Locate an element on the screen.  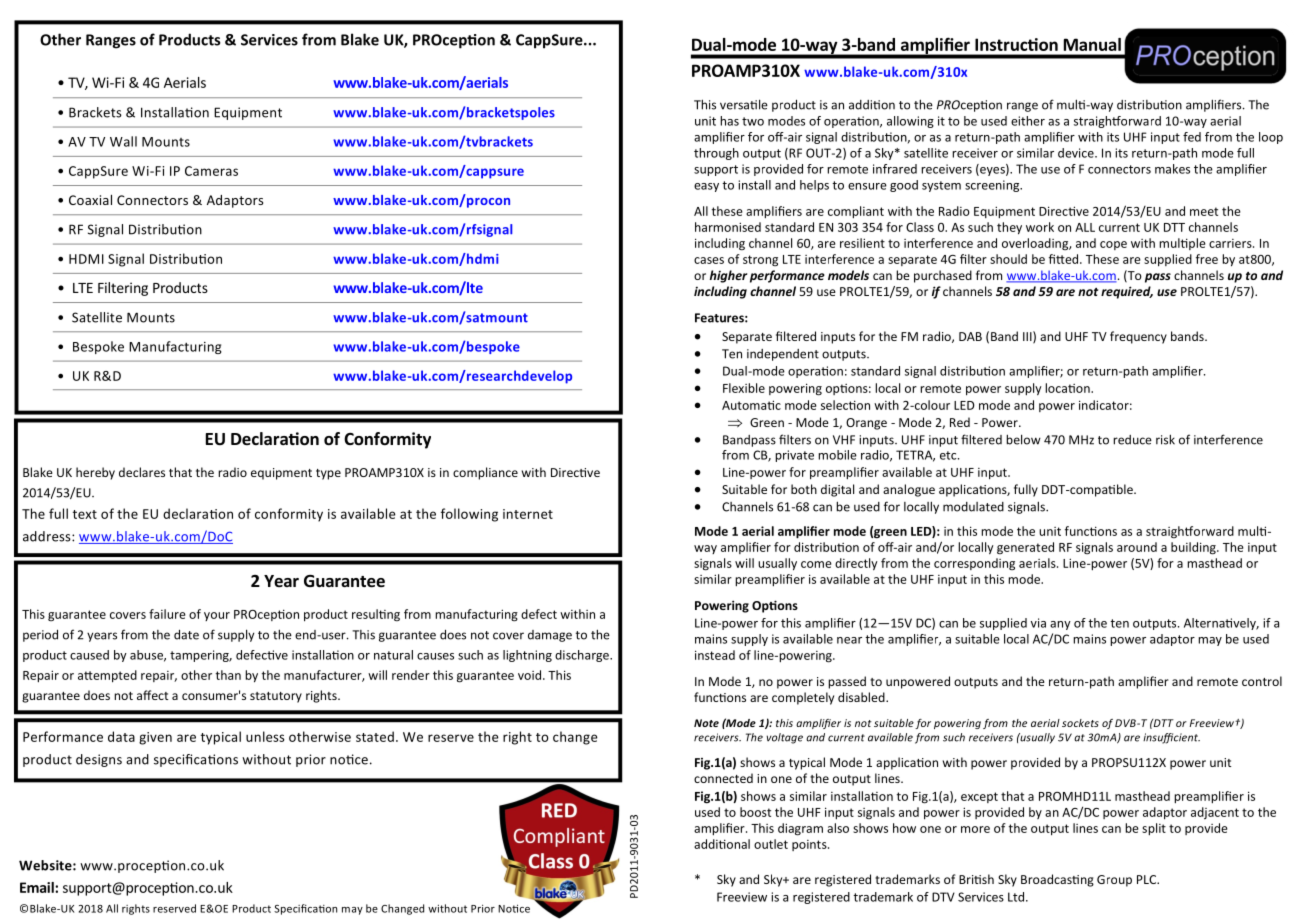
Email is located at coordinates (38, 887).
